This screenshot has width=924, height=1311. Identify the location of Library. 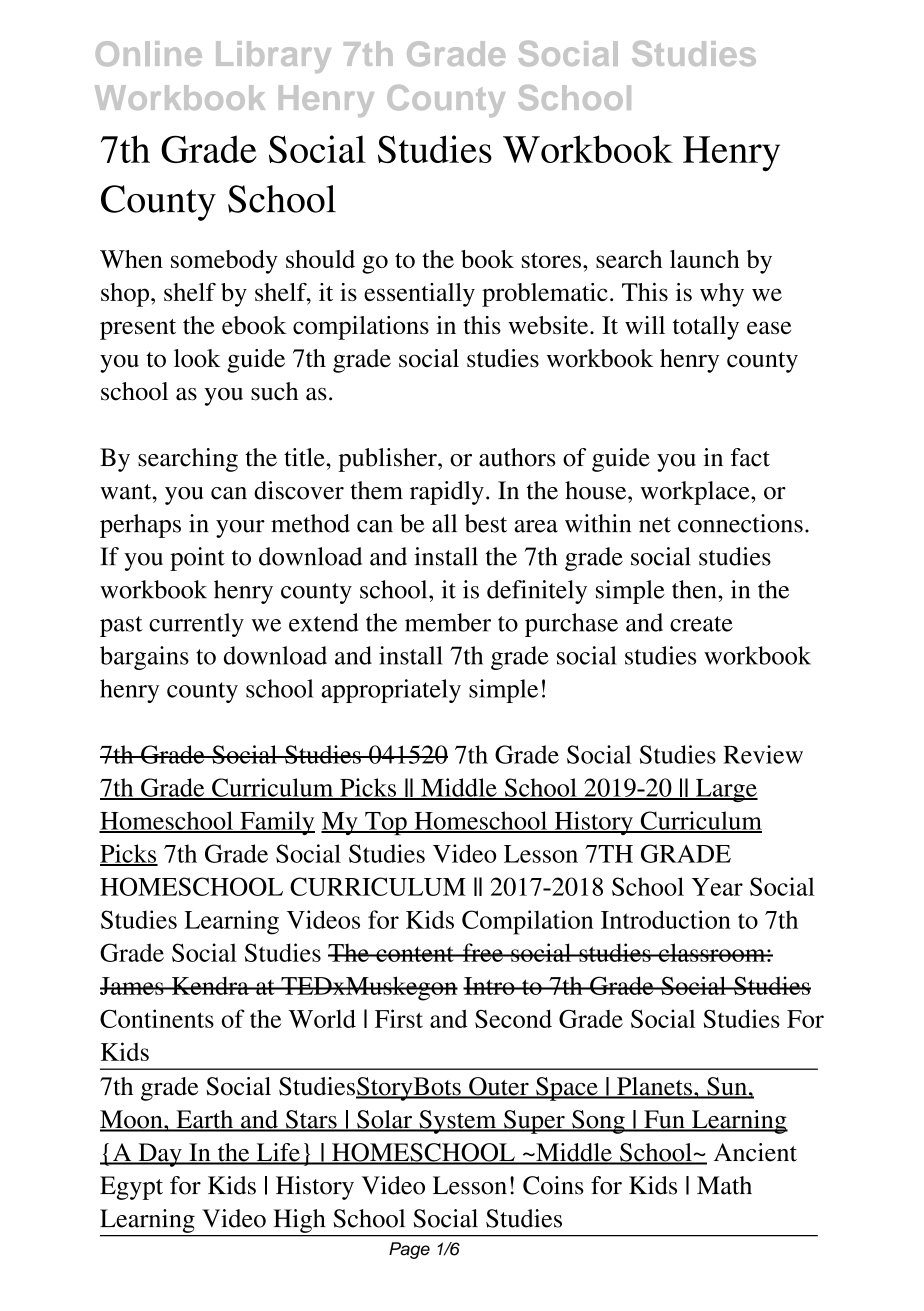
(273, 57).
